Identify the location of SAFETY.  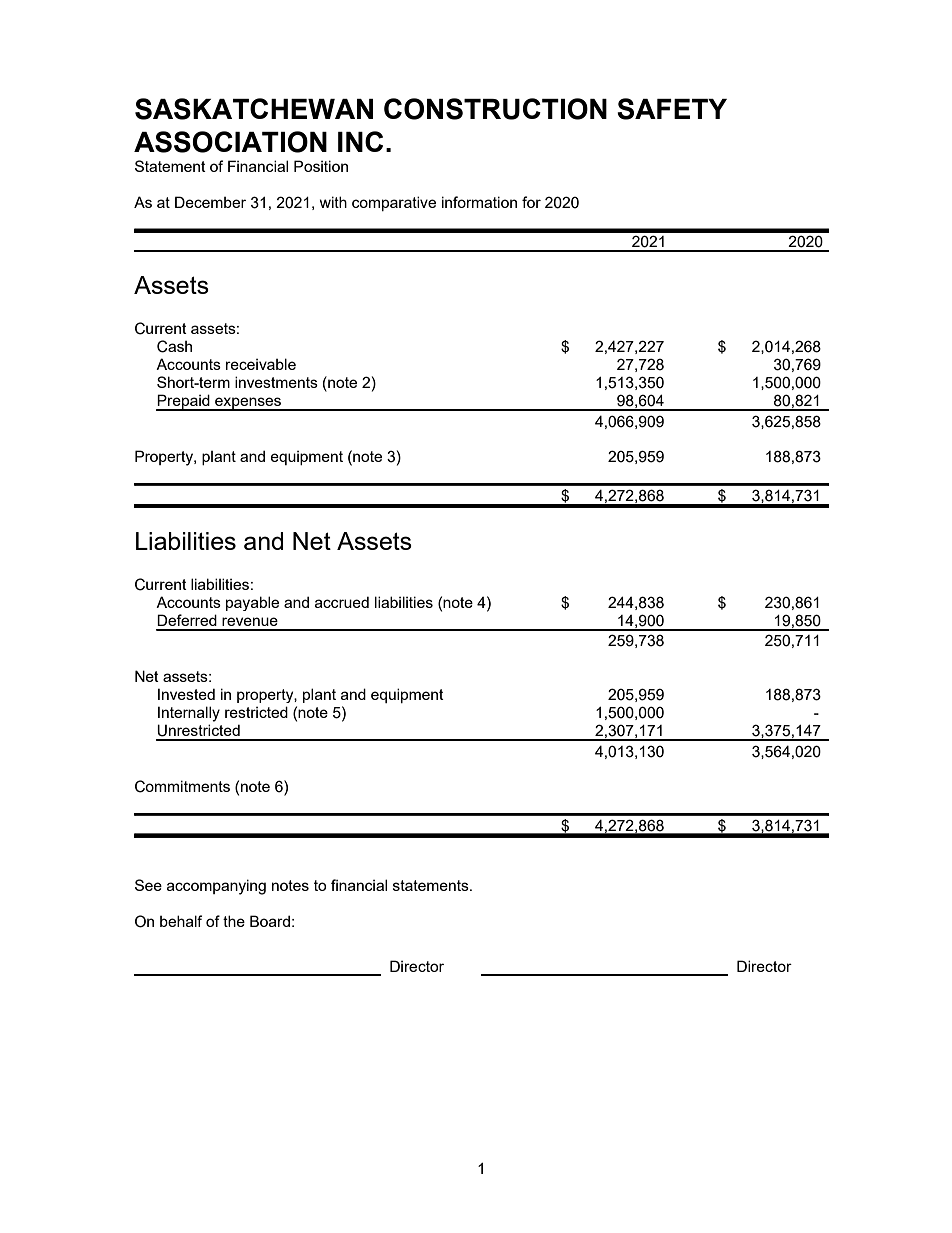
(672, 109).
